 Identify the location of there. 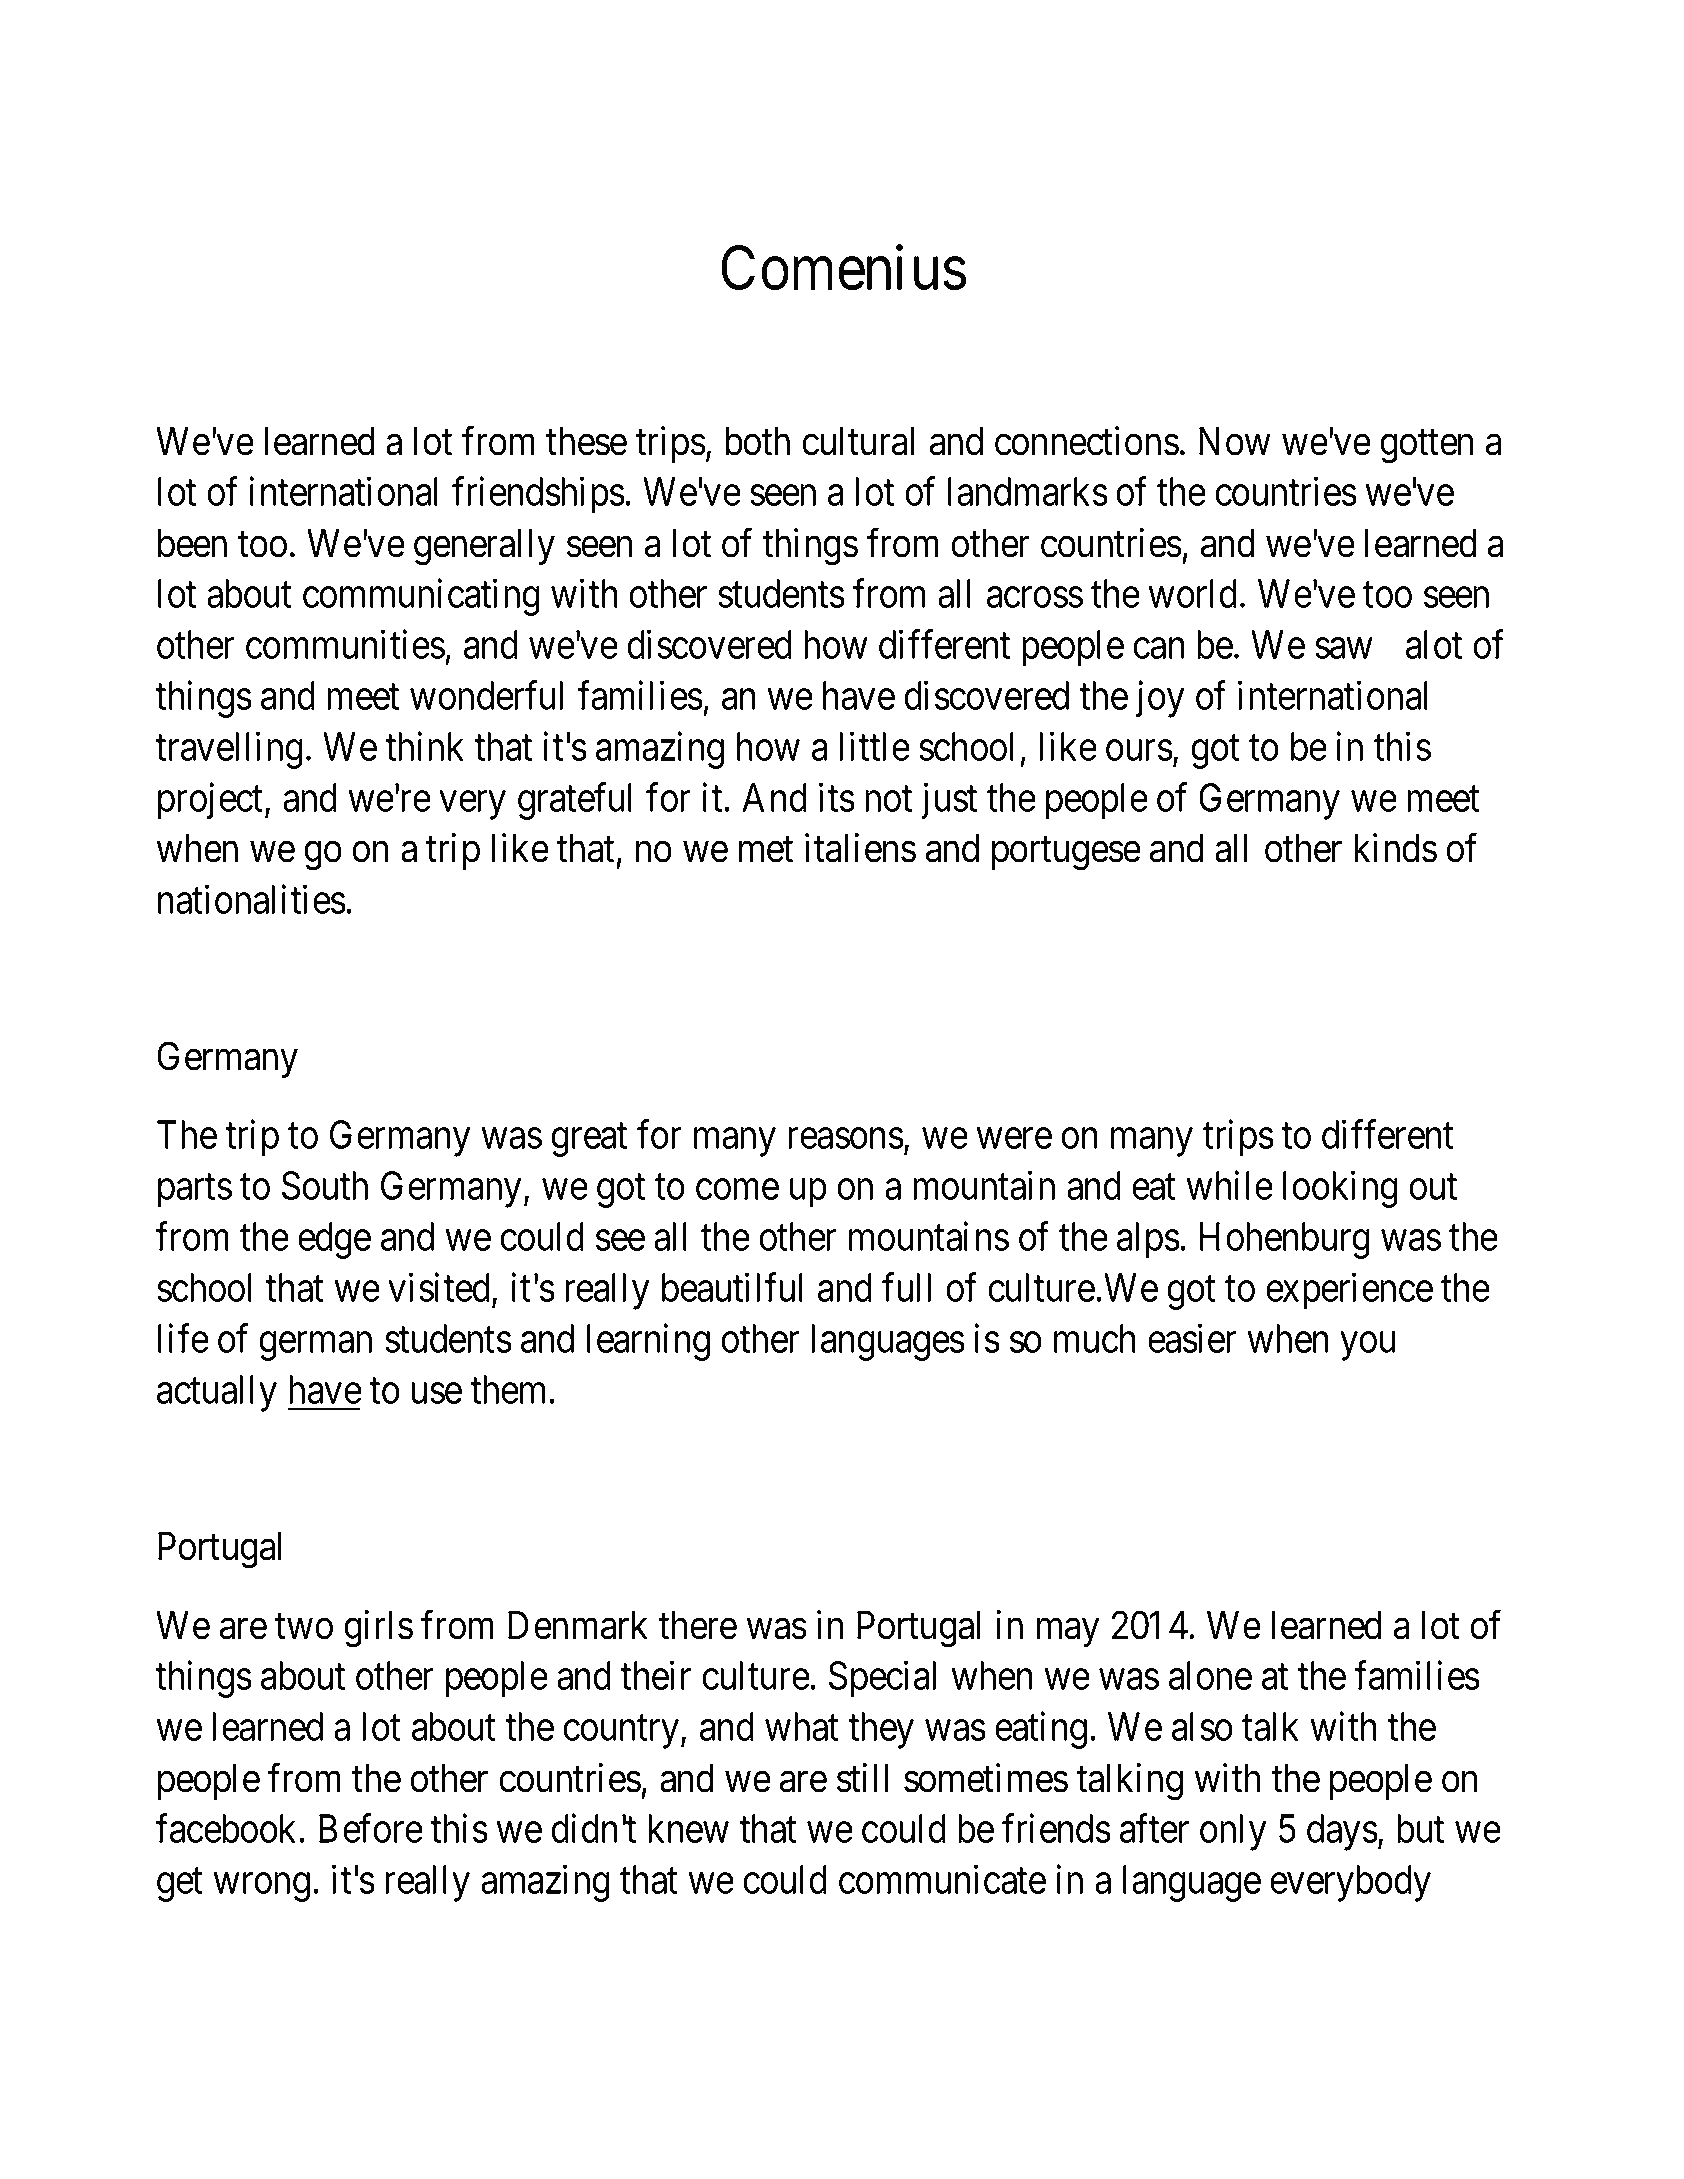
(697, 1625).
